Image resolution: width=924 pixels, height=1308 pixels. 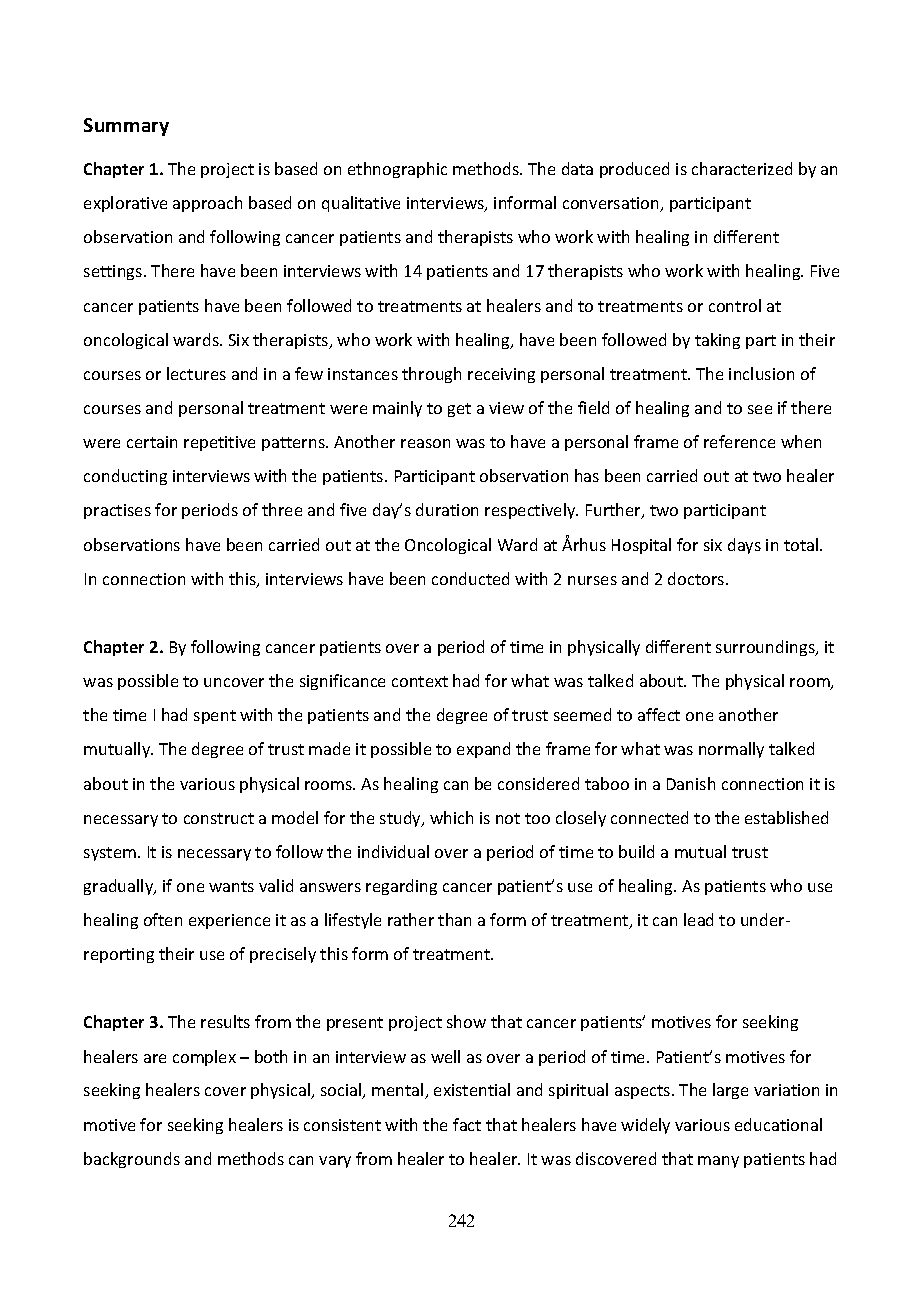 What do you see at coordinates (447, 509) in the screenshot?
I see `duration` at bounding box center [447, 509].
